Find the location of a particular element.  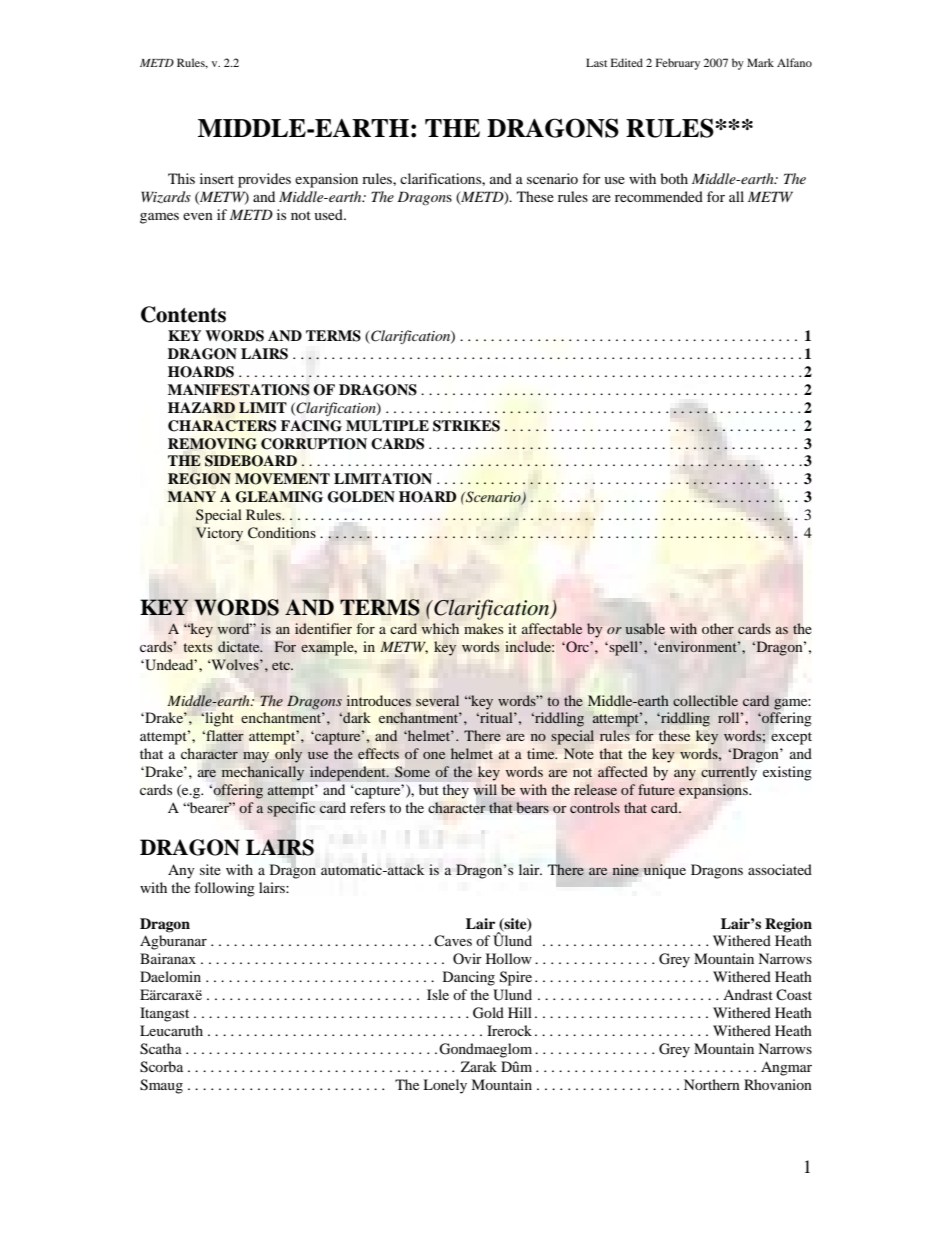

Last is located at coordinates (596, 62).
